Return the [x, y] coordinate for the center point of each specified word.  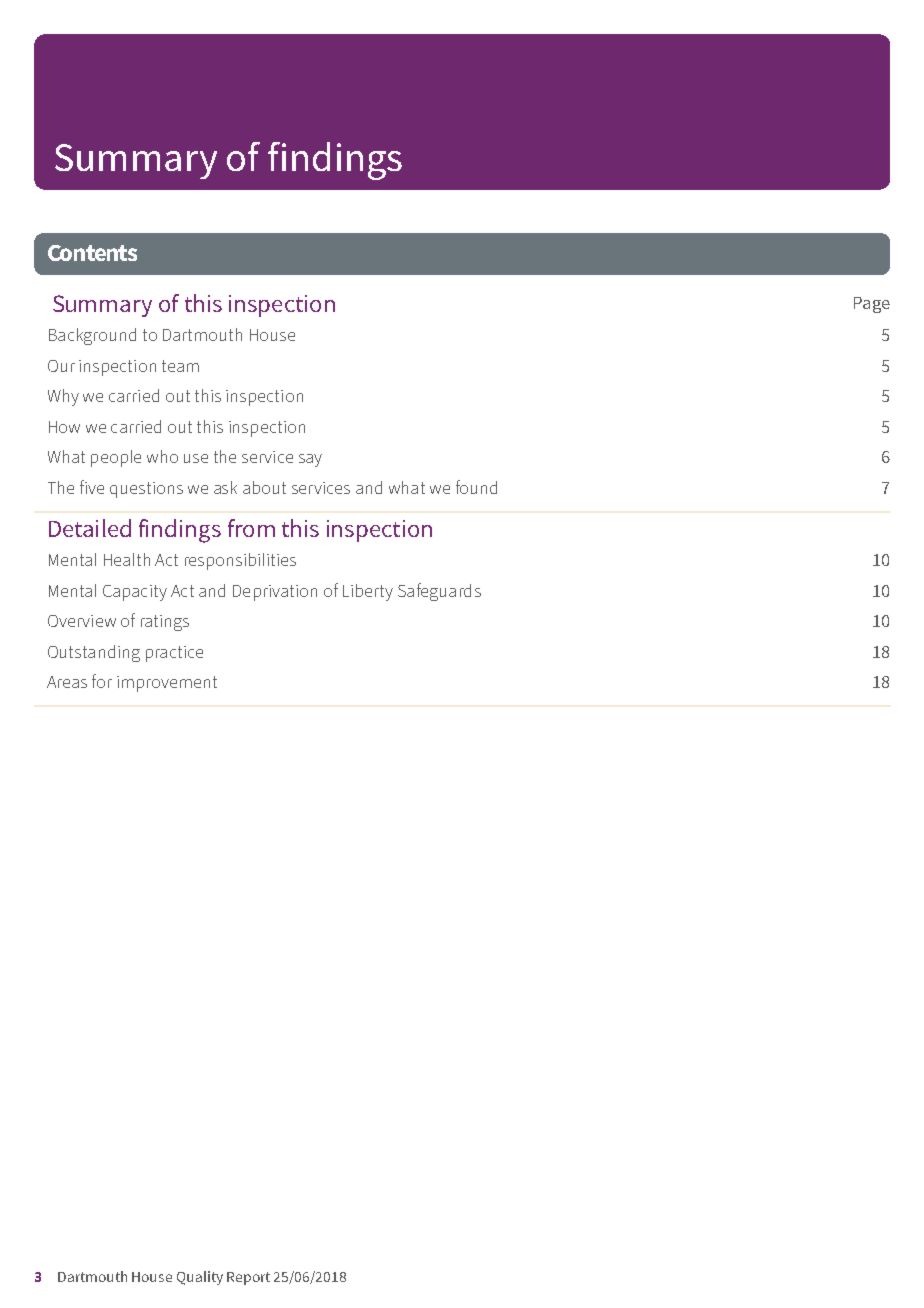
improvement [167, 684]
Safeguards [439, 592]
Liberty [368, 592]
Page [872, 305]
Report [248, 1278]
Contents [92, 253]
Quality [200, 1278]
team [180, 366]
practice [174, 654]
